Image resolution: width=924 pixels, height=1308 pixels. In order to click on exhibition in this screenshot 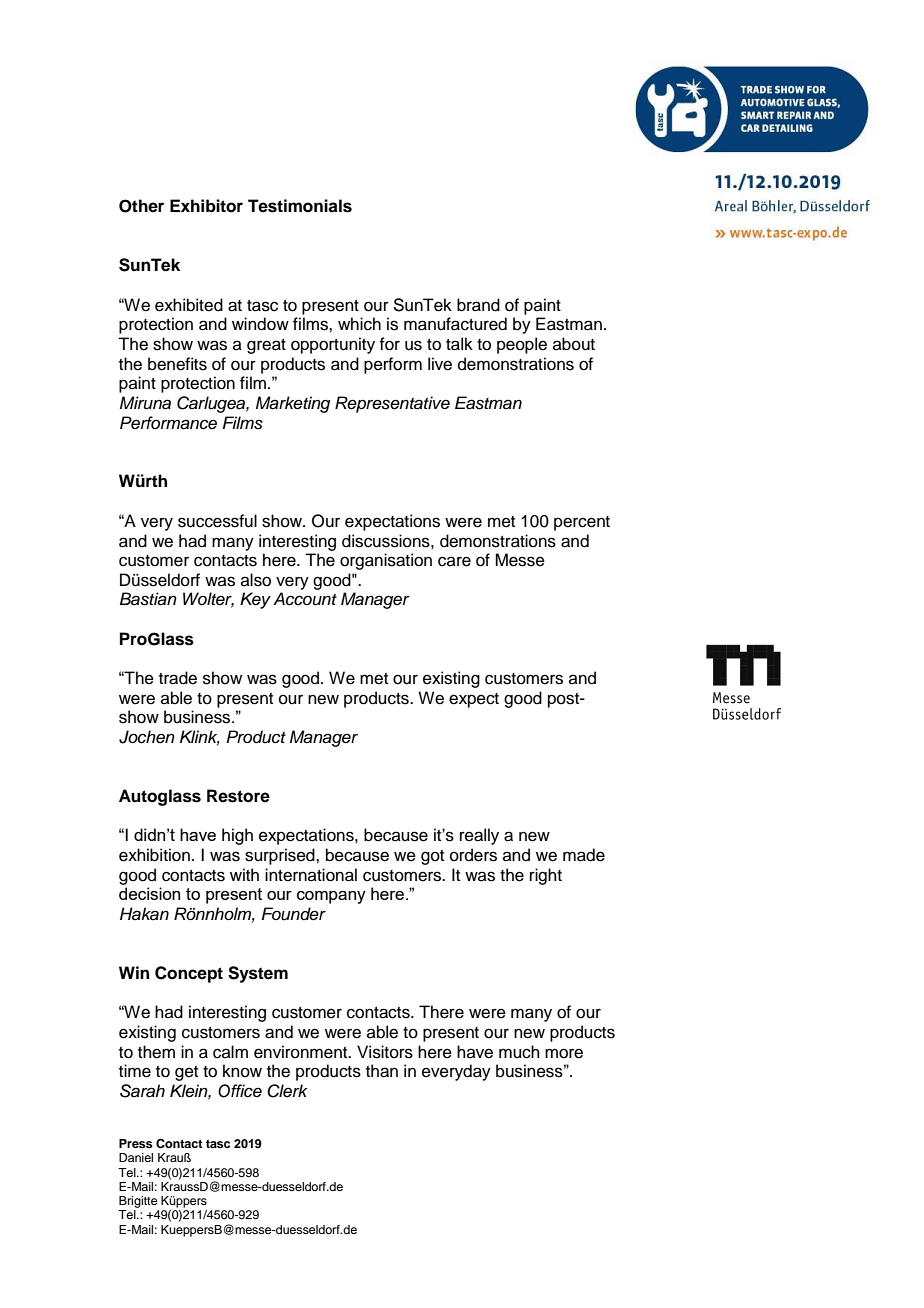, I will do `click(154, 855)`.
